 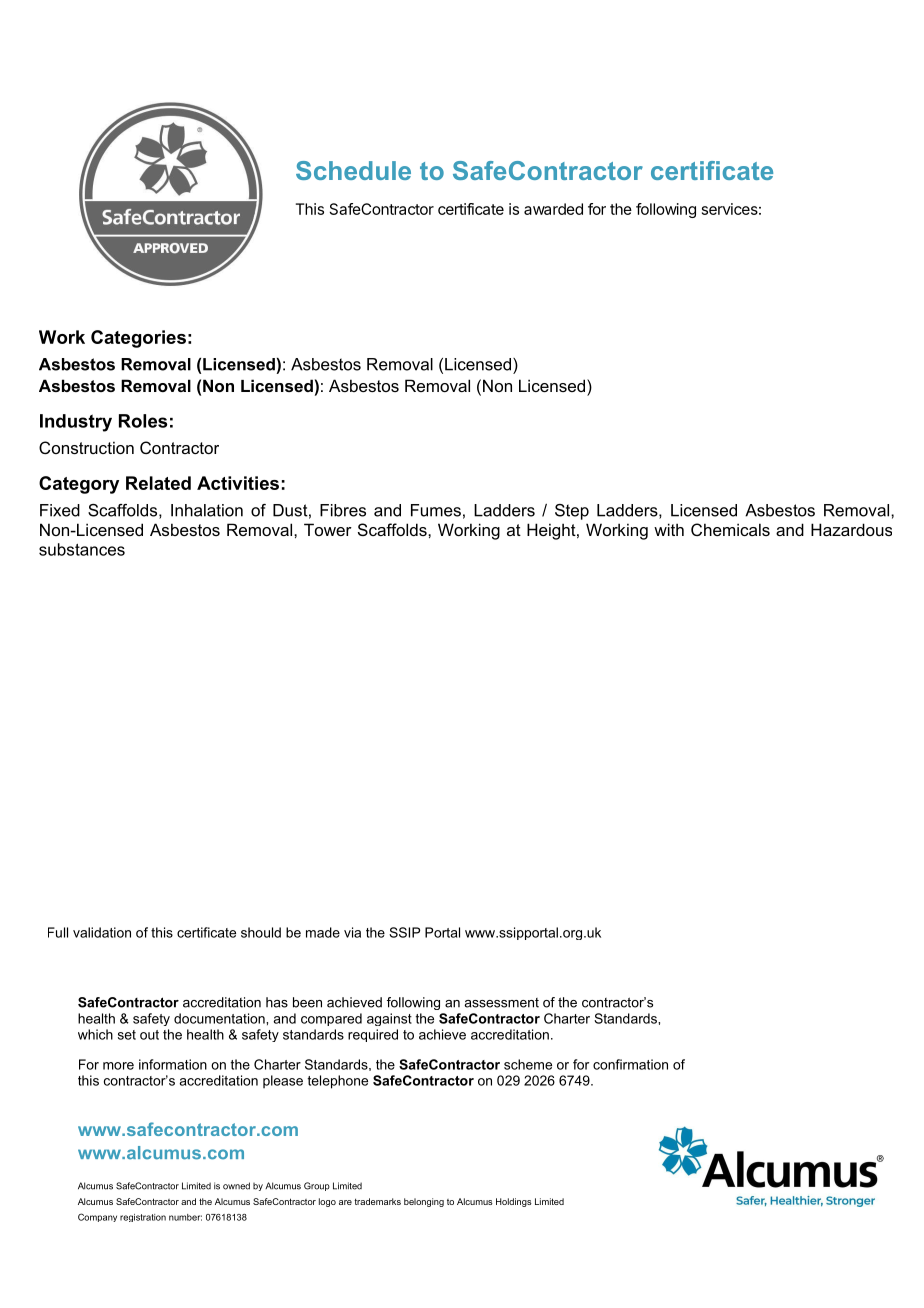 What do you see at coordinates (143, 1218) in the screenshot?
I see `registration` at bounding box center [143, 1218].
